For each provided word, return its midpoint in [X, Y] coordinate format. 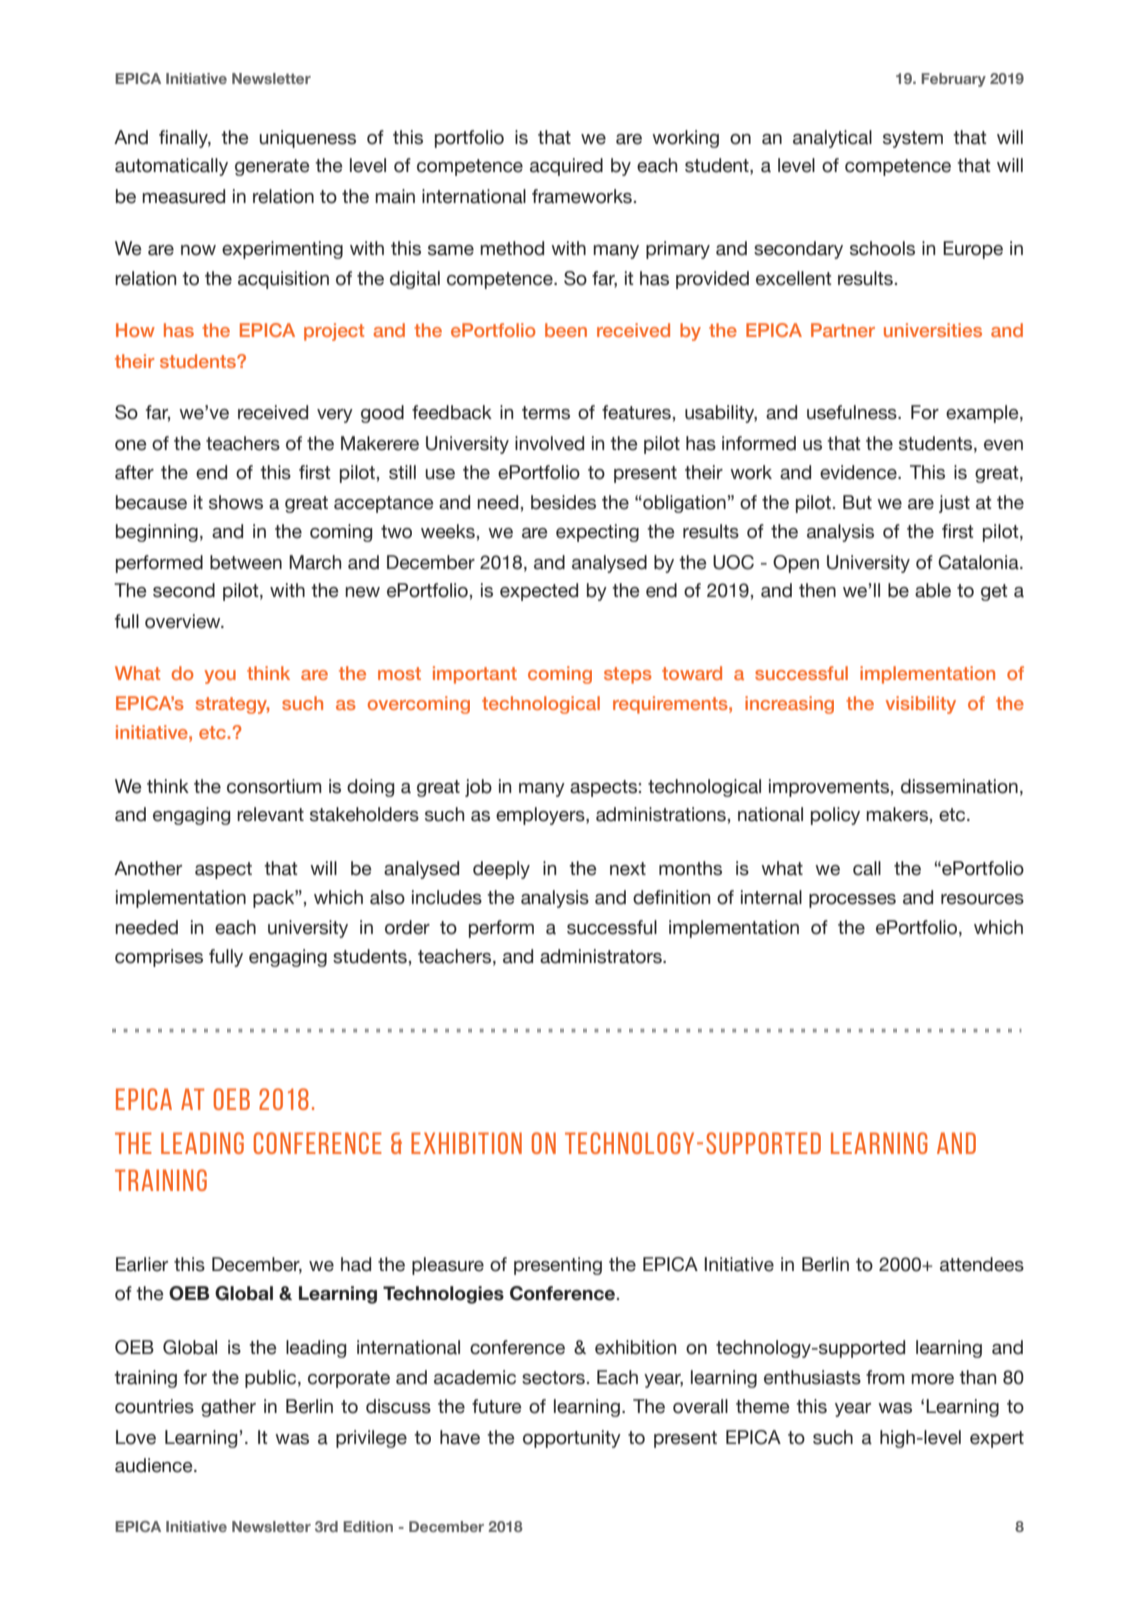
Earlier [142, 1264]
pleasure [448, 1266]
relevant [270, 814]
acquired [566, 167]
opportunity [572, 1439]
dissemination [959, 786]
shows [236, 502]
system [913, 139]
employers [541, 816]
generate [272, 167]
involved [549, 443]
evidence [859, 472]
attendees [982, 1264]
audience [155, 1465]
